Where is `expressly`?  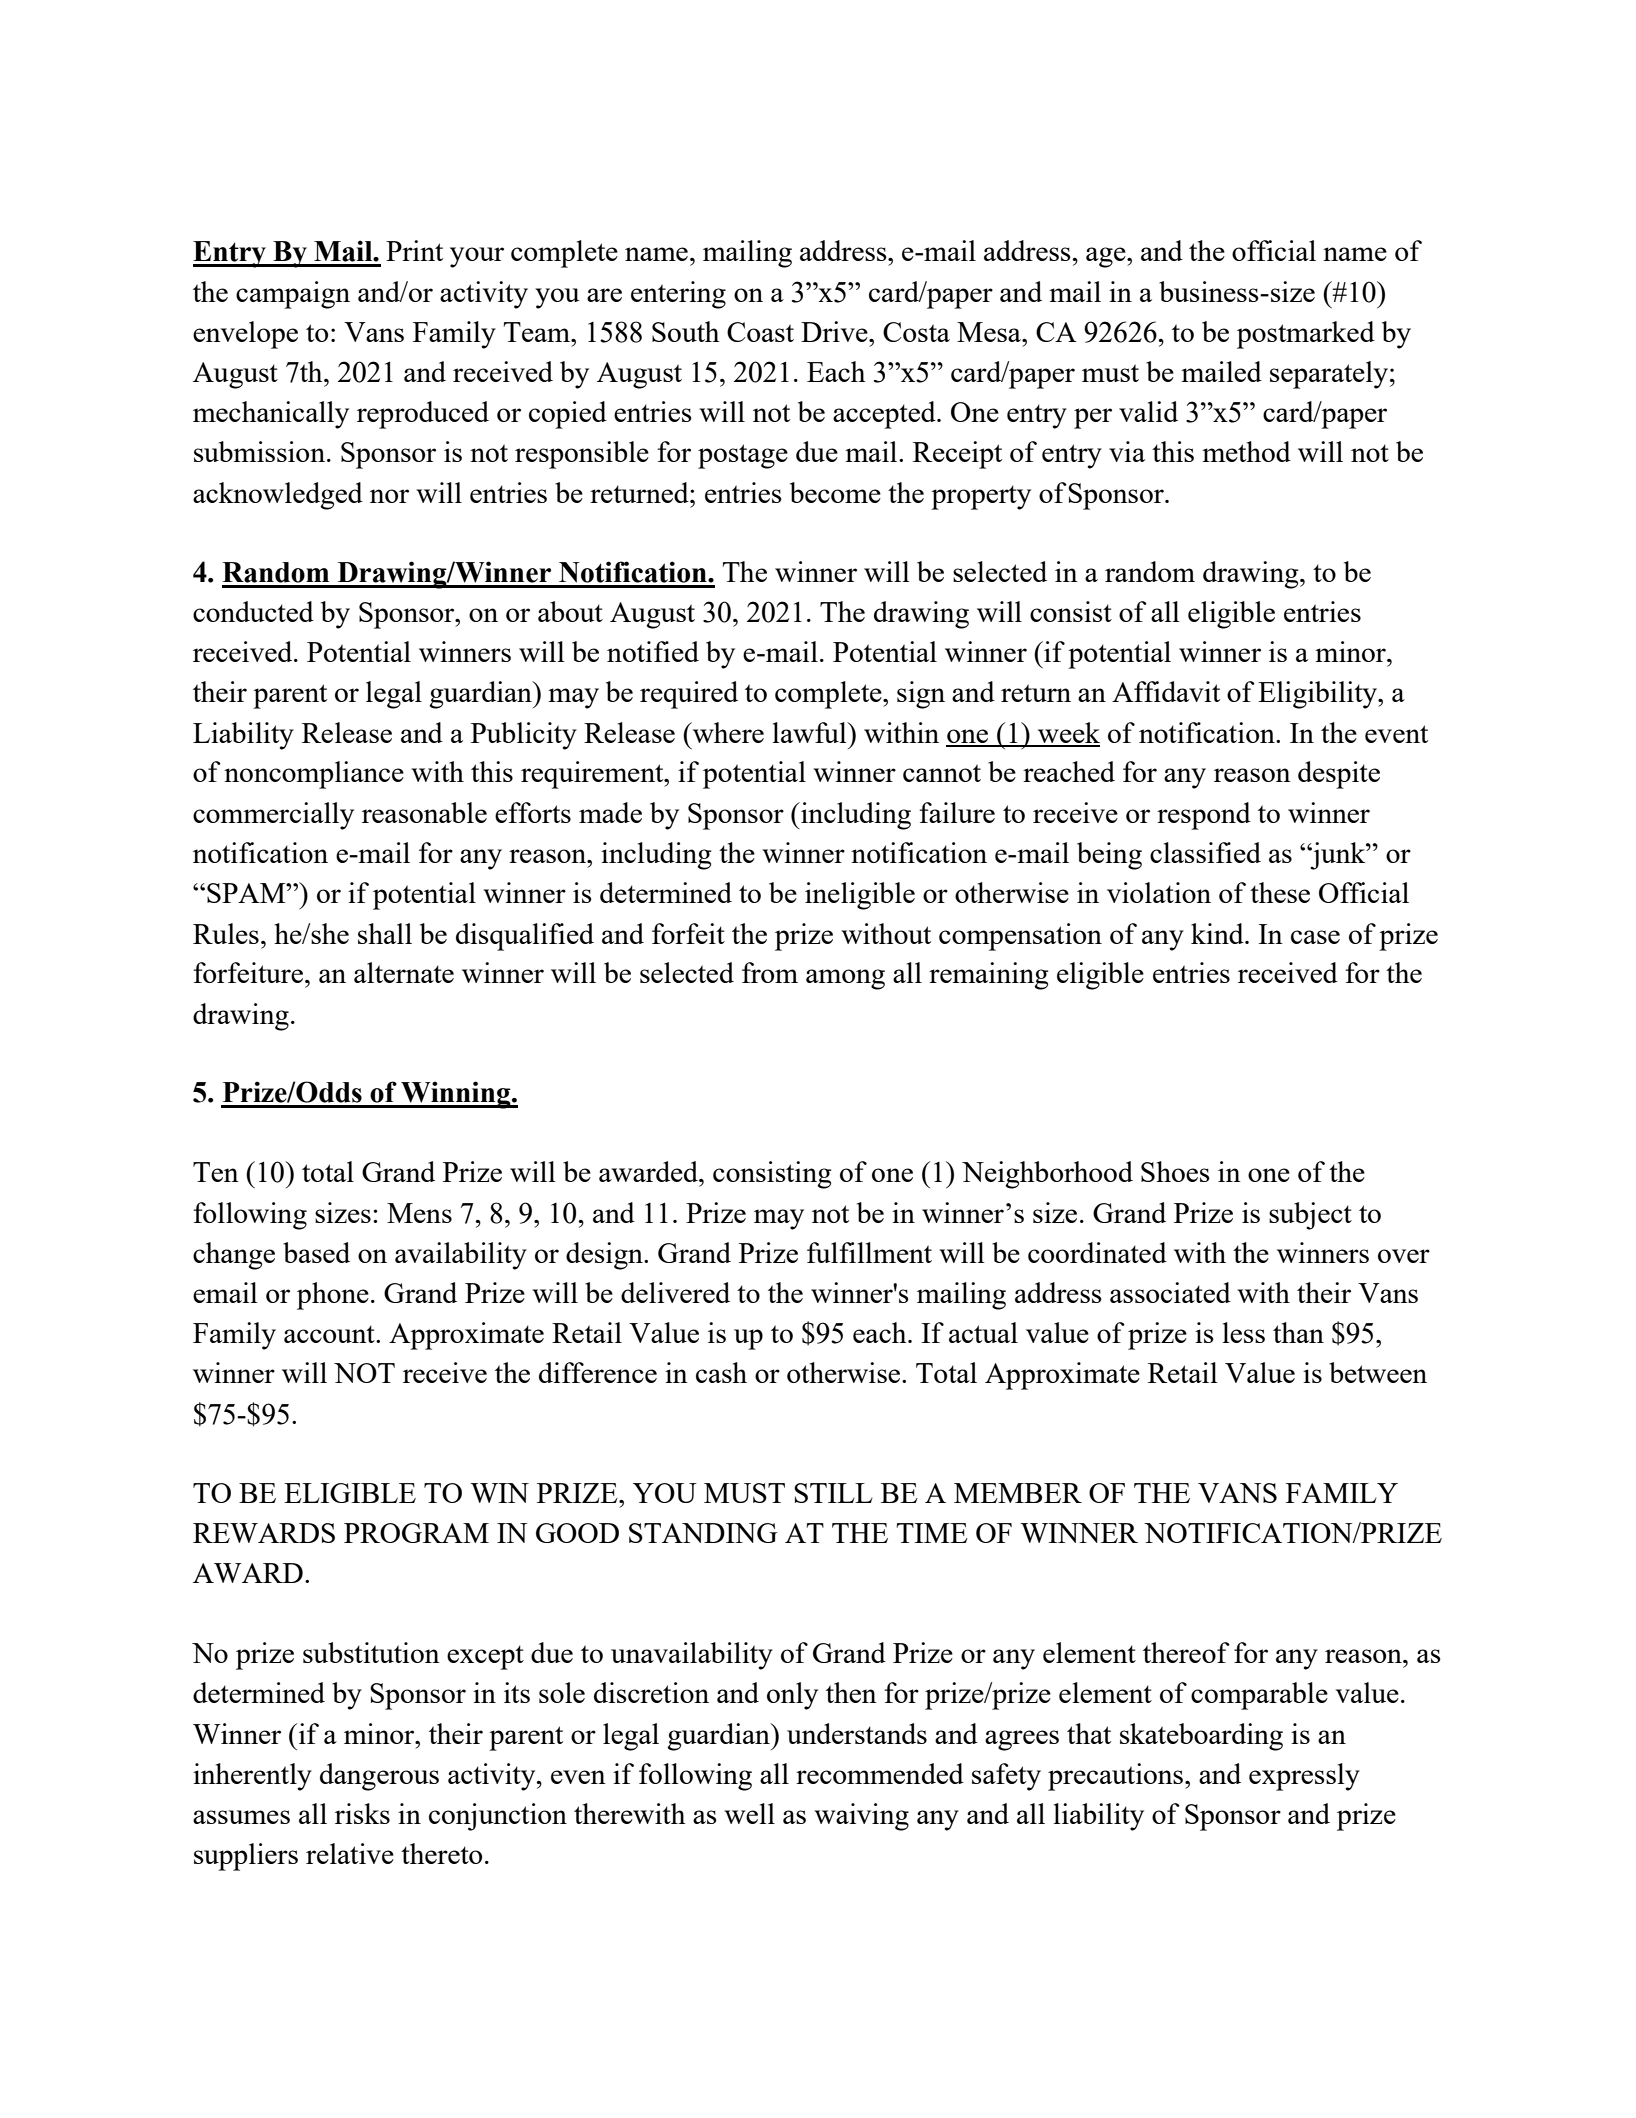
expressly is located at coordinates (1304, 1777).
